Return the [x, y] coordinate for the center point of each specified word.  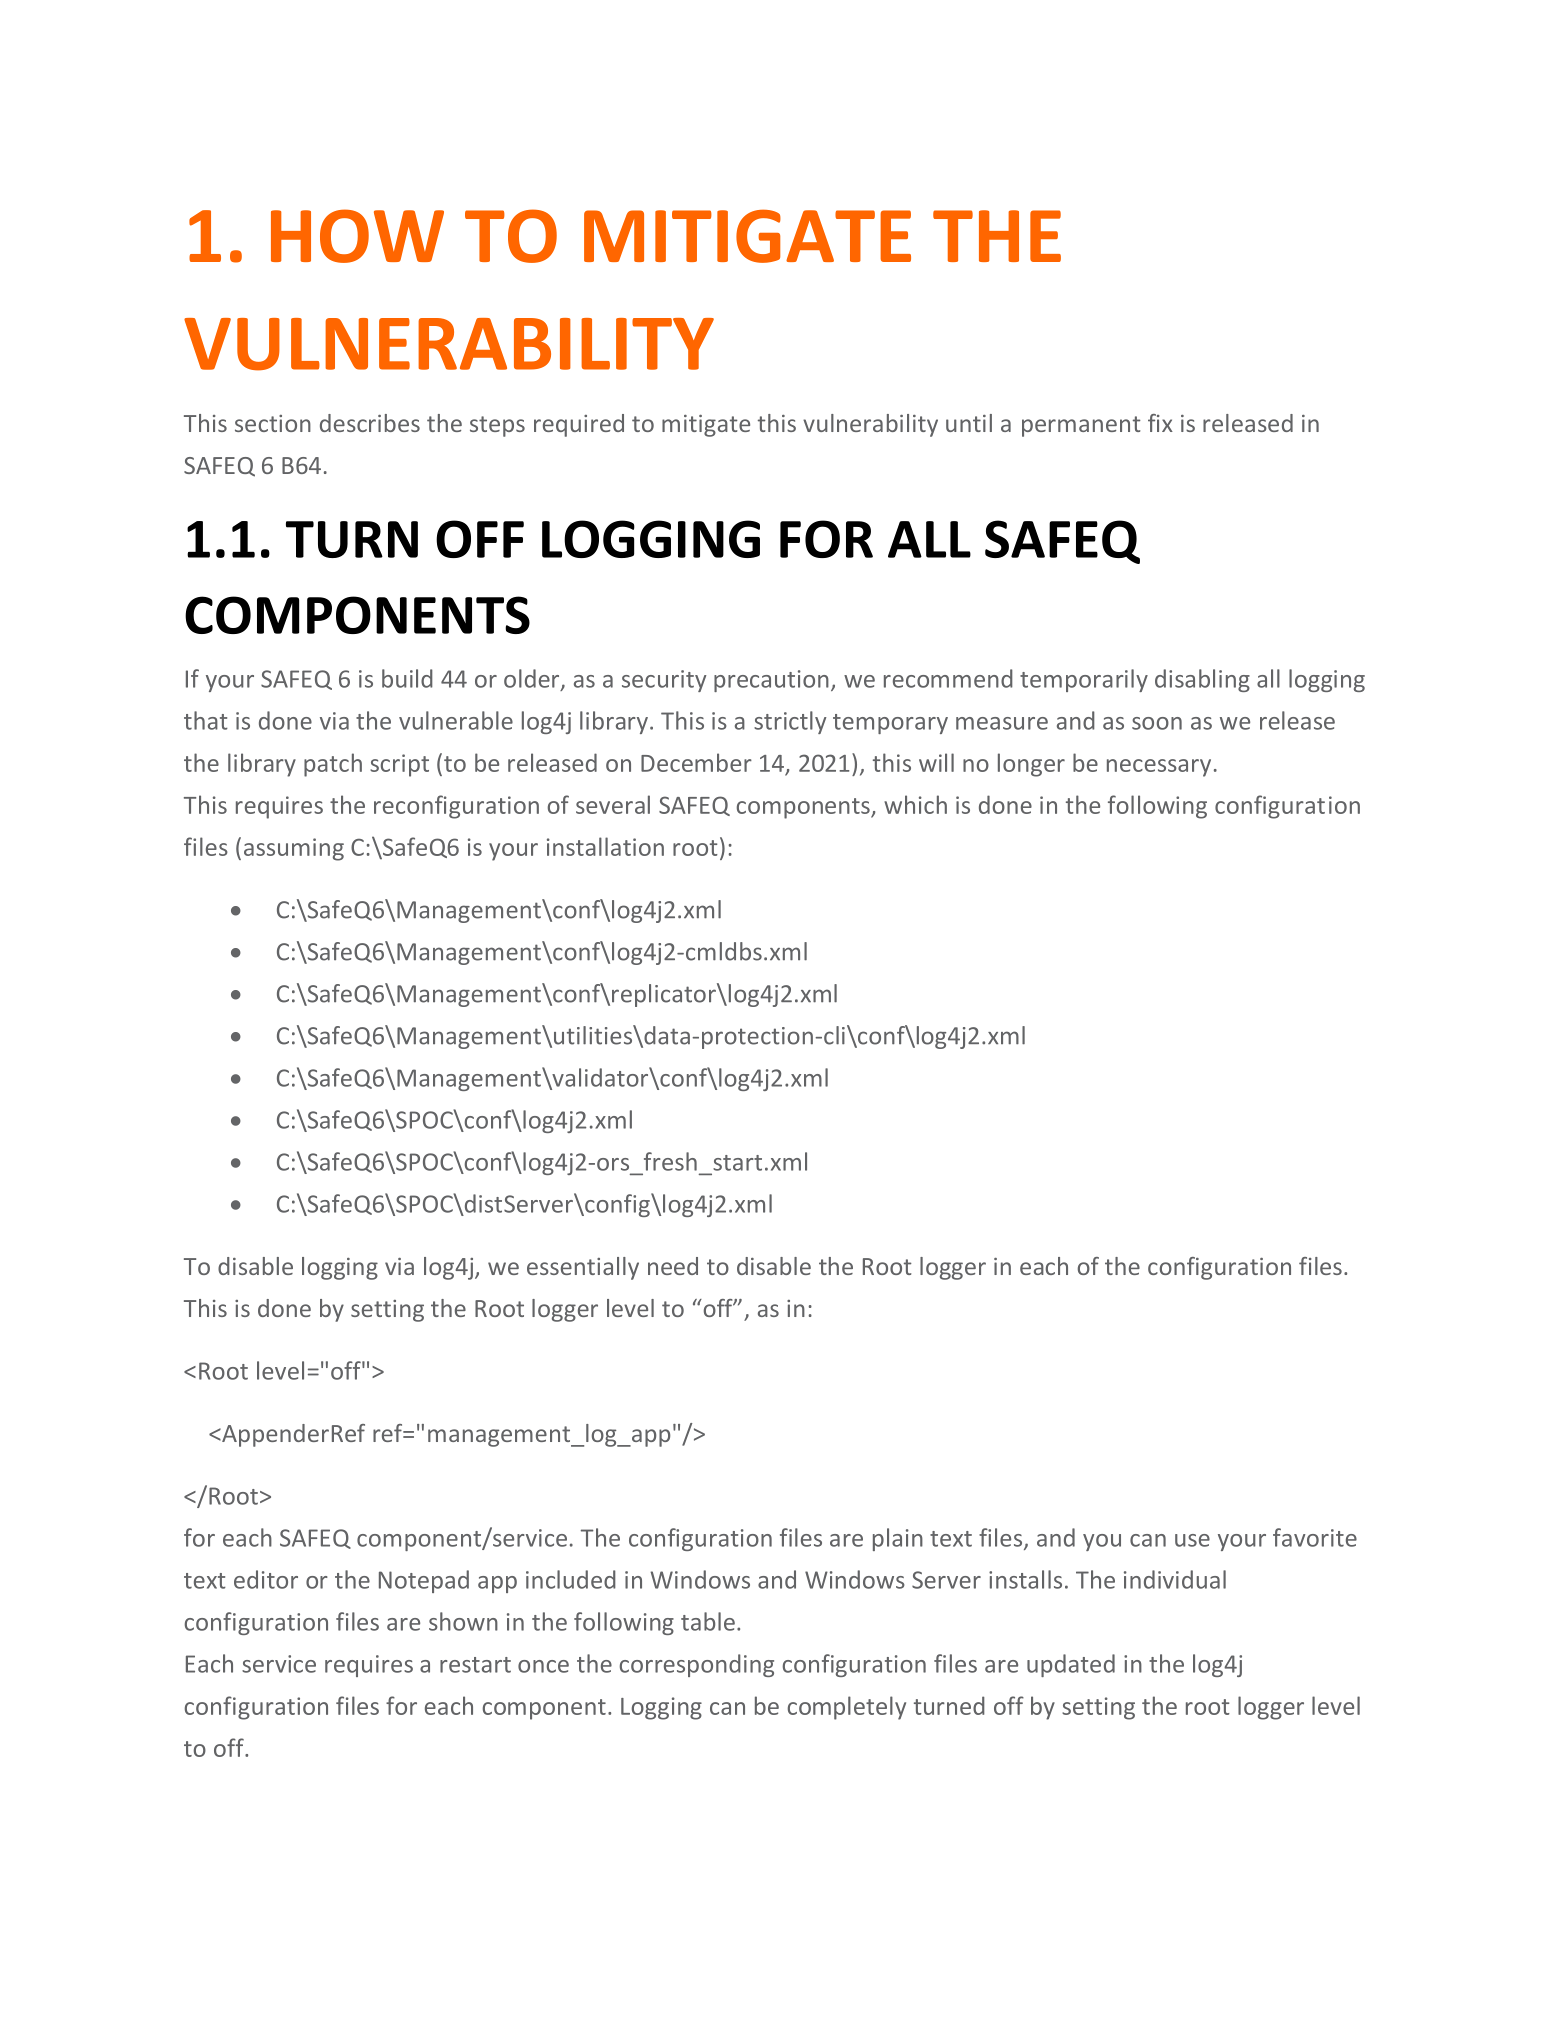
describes [370, 423]
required [579, 425]
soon [1157, 723]
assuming [294, 849]
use [1192, 1540]
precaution [771, 681]
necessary [1159, 768]
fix [1160, 423]
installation [605, 846]
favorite [1315, 1537]
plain [898, 1539]
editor [266, 1579]
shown [463, 1621]
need [673, 1266]
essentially [583, 1268]
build [407, 678]
